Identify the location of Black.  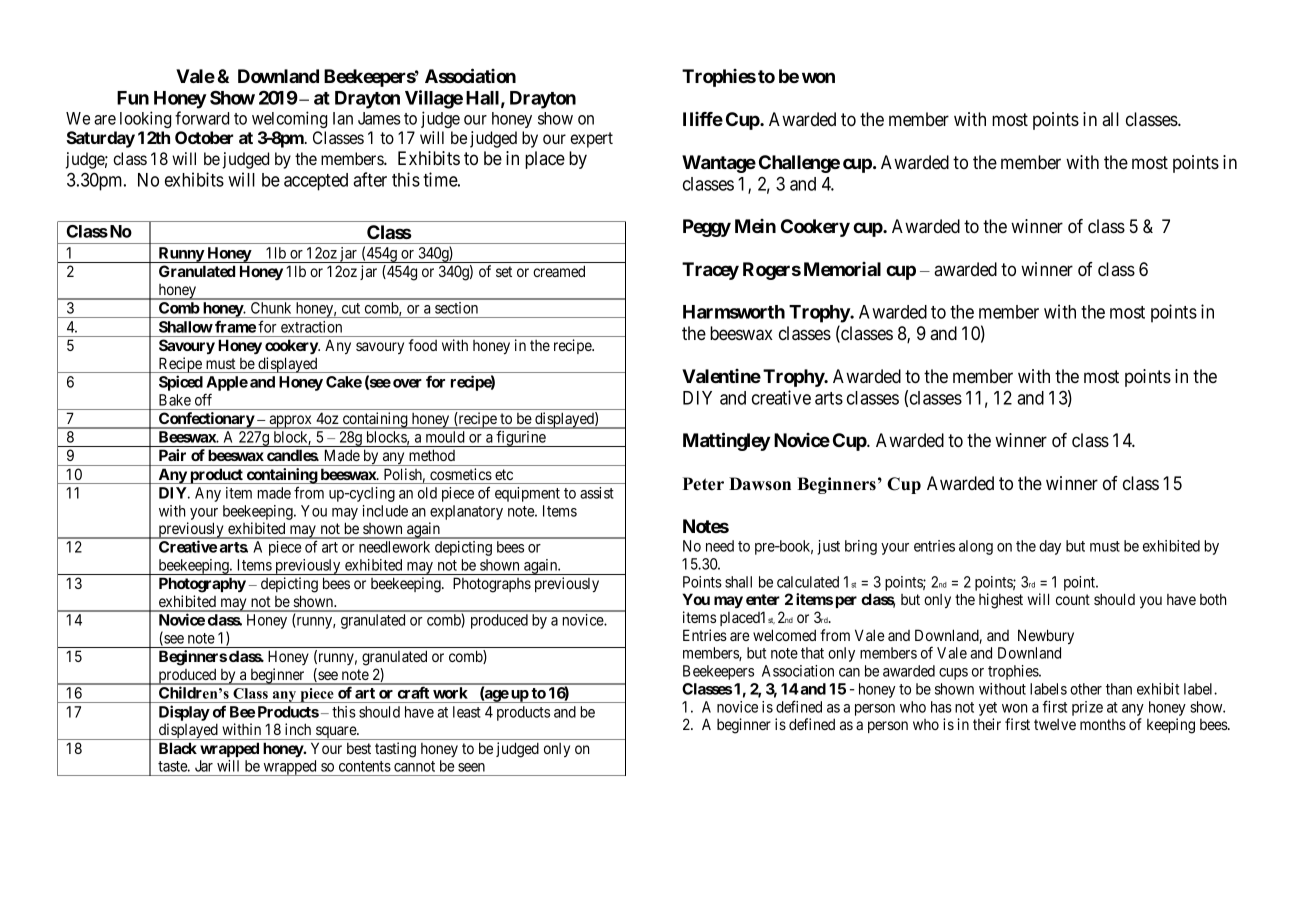
(178, 748).
